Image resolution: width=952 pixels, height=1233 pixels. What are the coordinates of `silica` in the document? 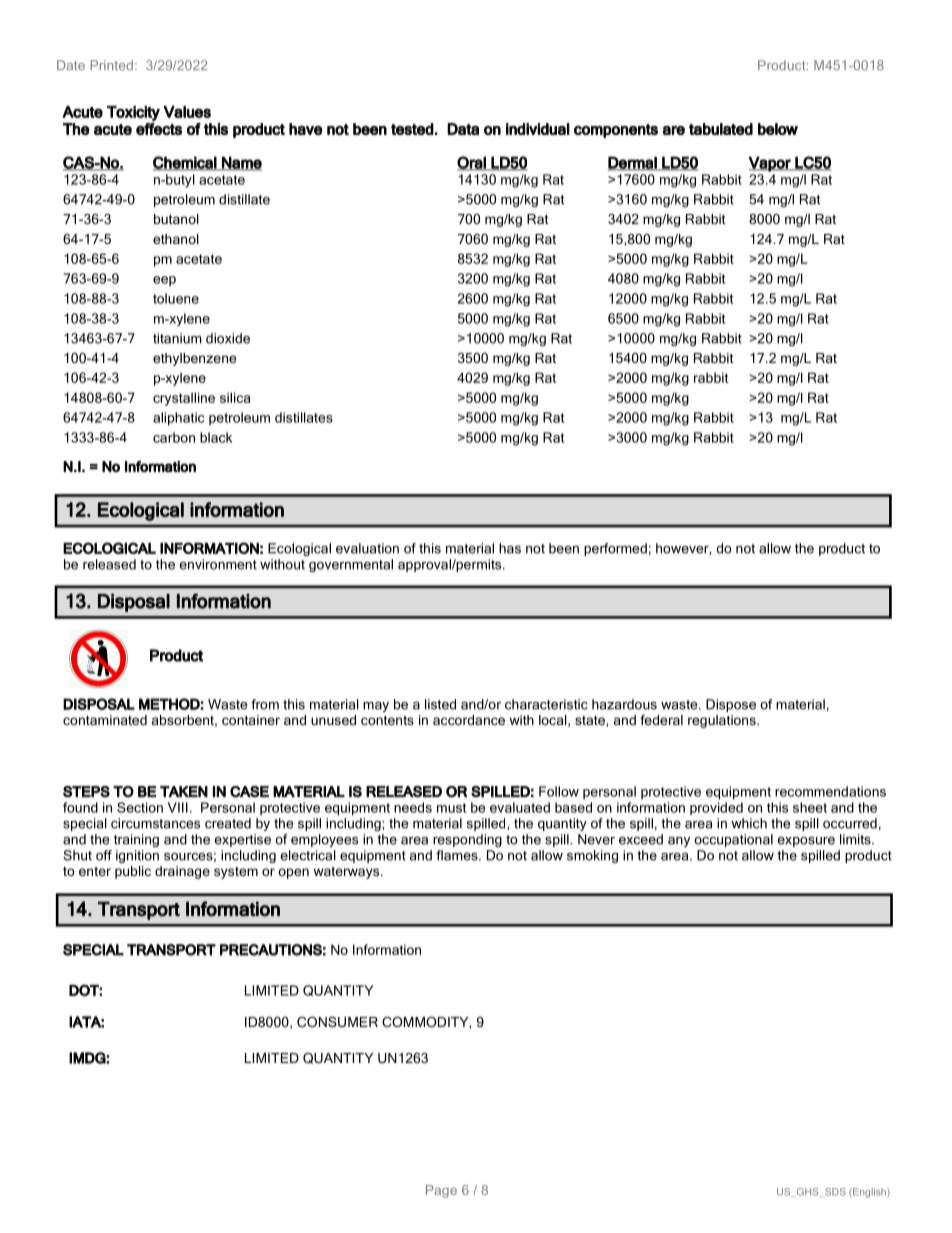 It's located at (235, 397).
